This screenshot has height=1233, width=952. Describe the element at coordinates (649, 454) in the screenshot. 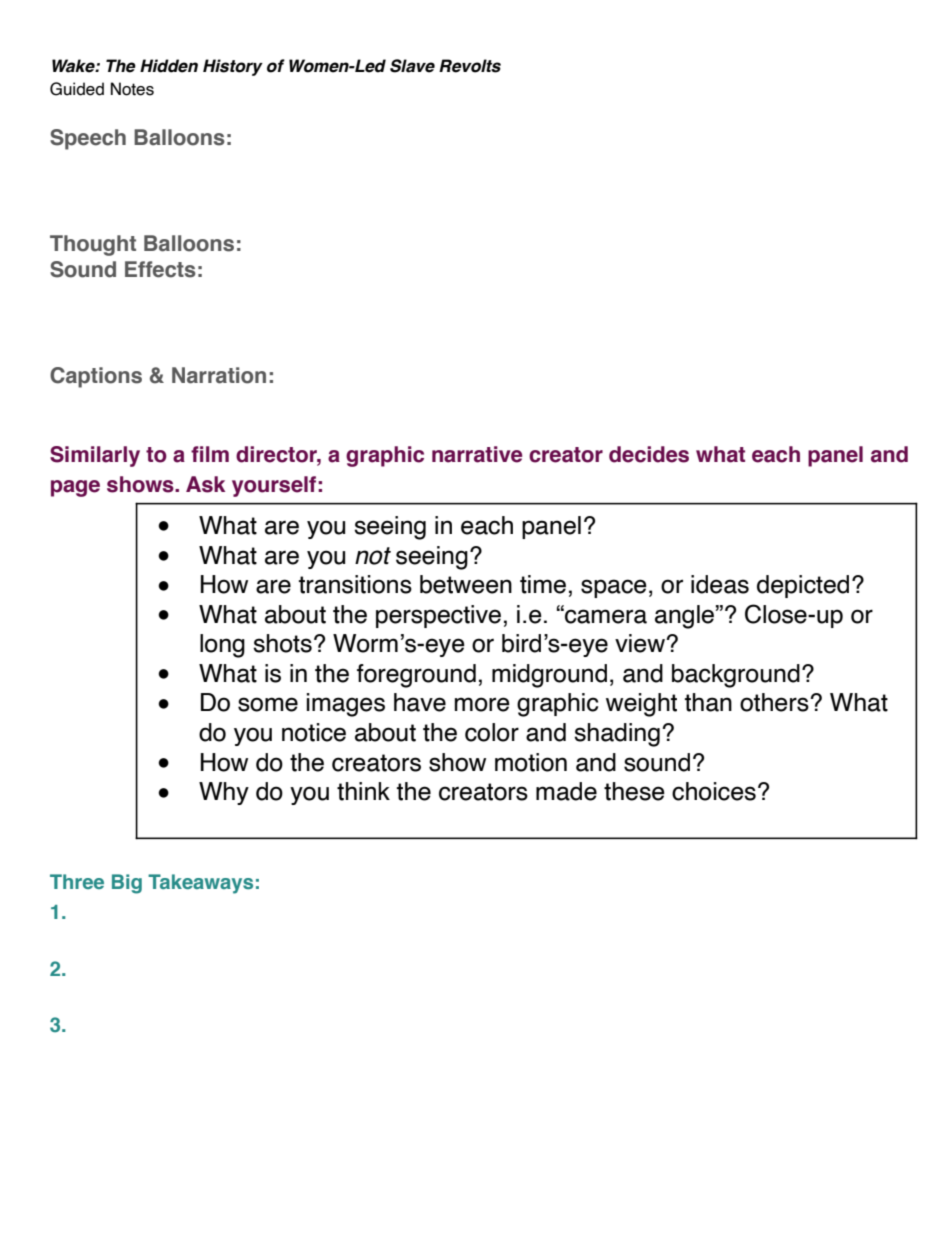

I see `decides` at that location.
